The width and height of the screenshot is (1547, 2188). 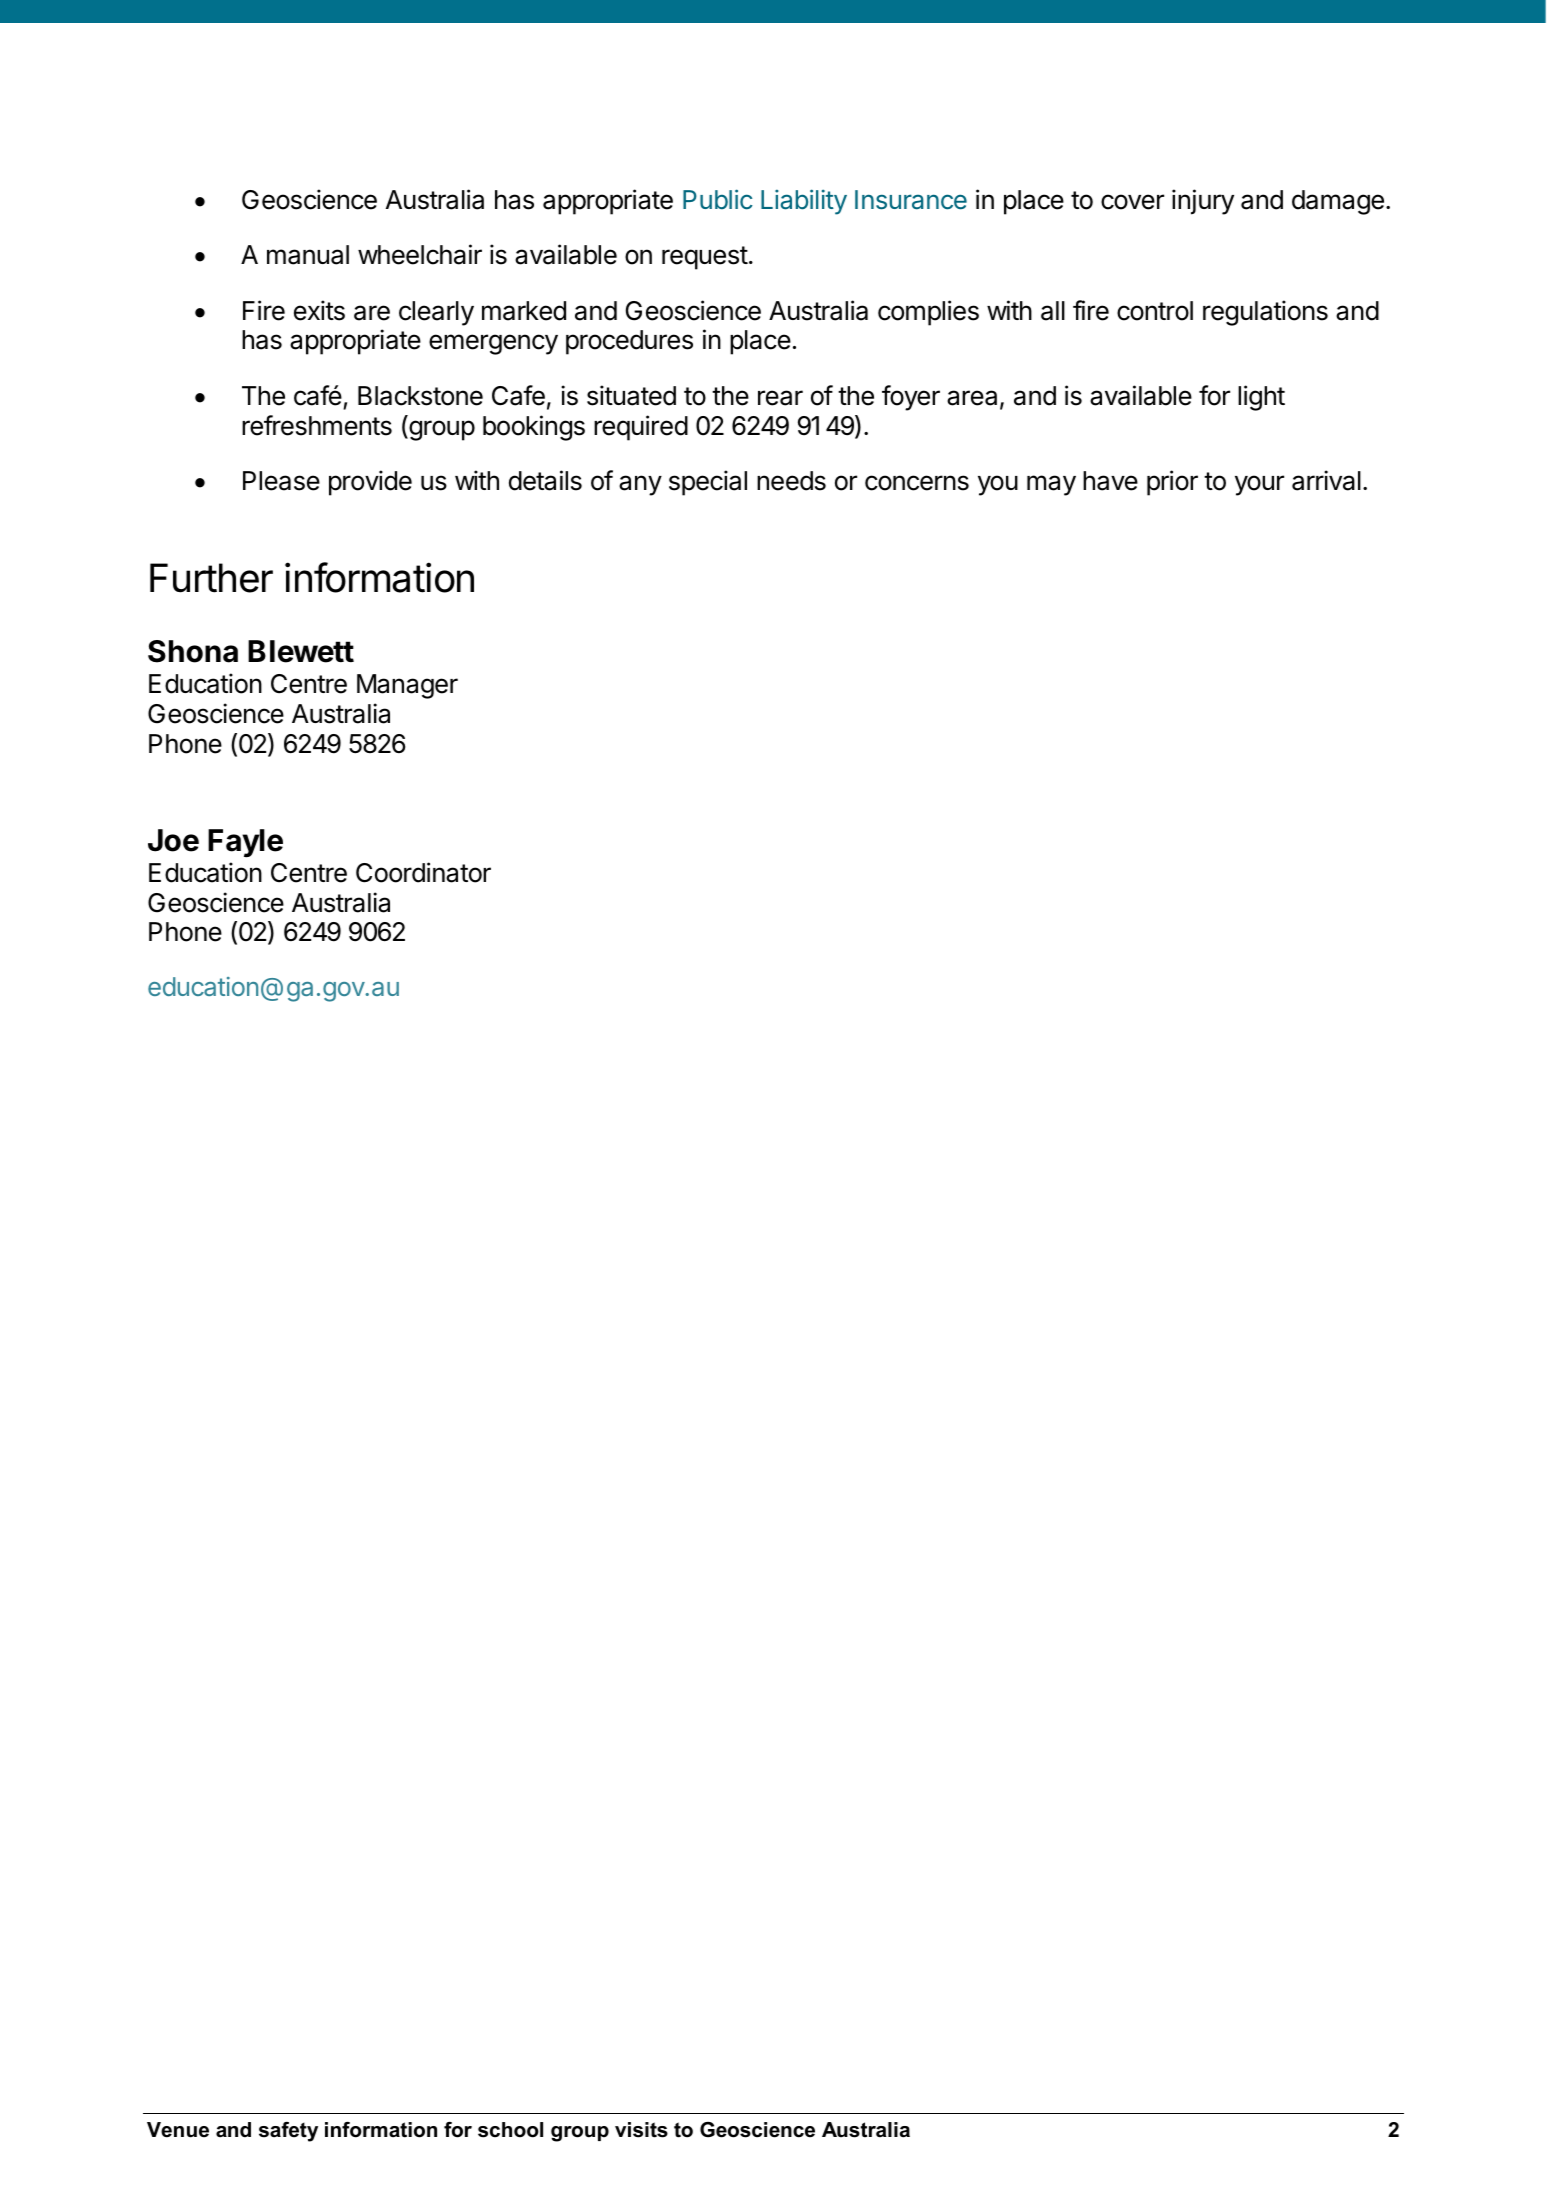 What do you see at coordinates (705, 258) in the screenshot?
I see `request` at bounding box center [705, 258].
